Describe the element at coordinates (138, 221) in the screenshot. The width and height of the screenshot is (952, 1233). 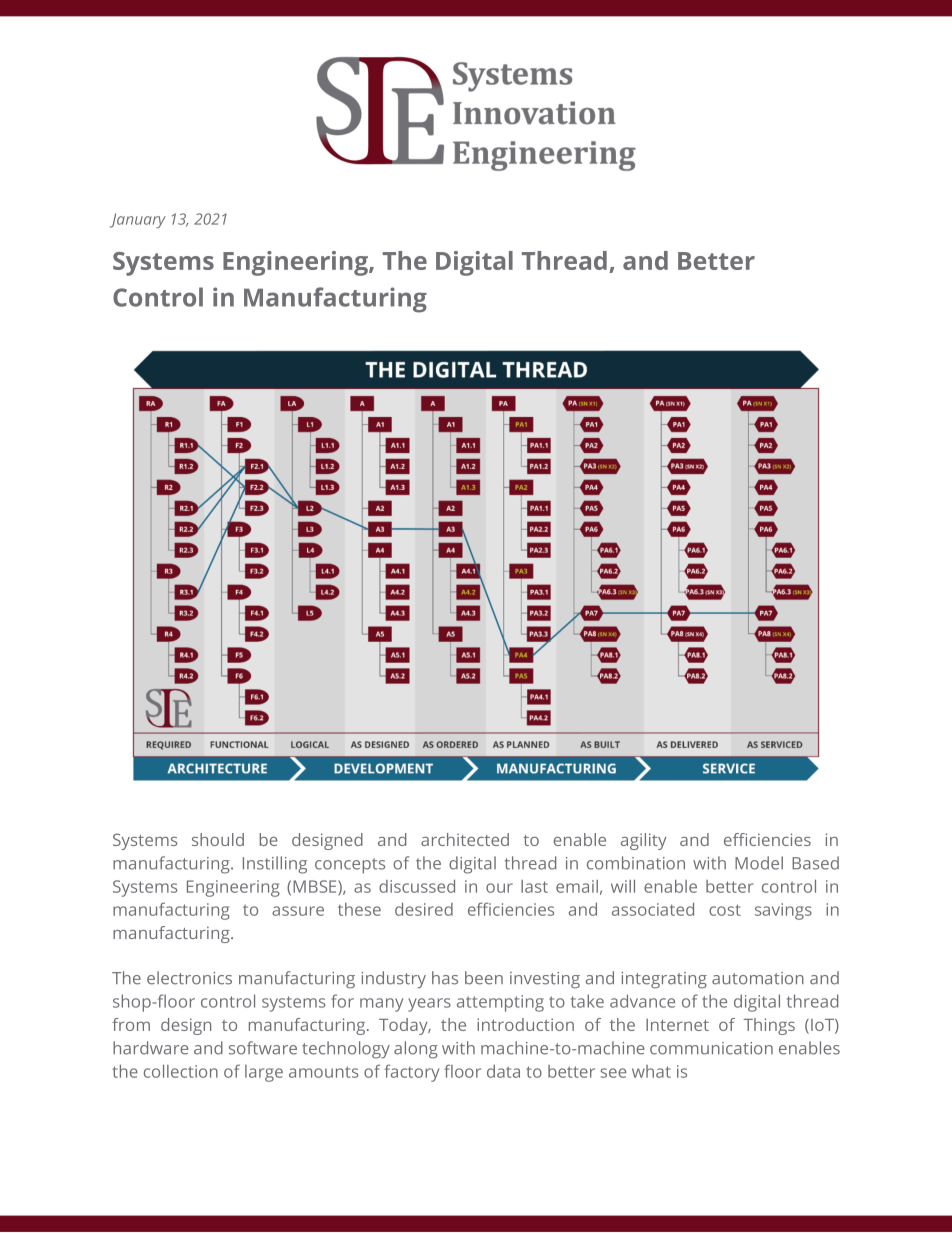
I see `January` at that location.
